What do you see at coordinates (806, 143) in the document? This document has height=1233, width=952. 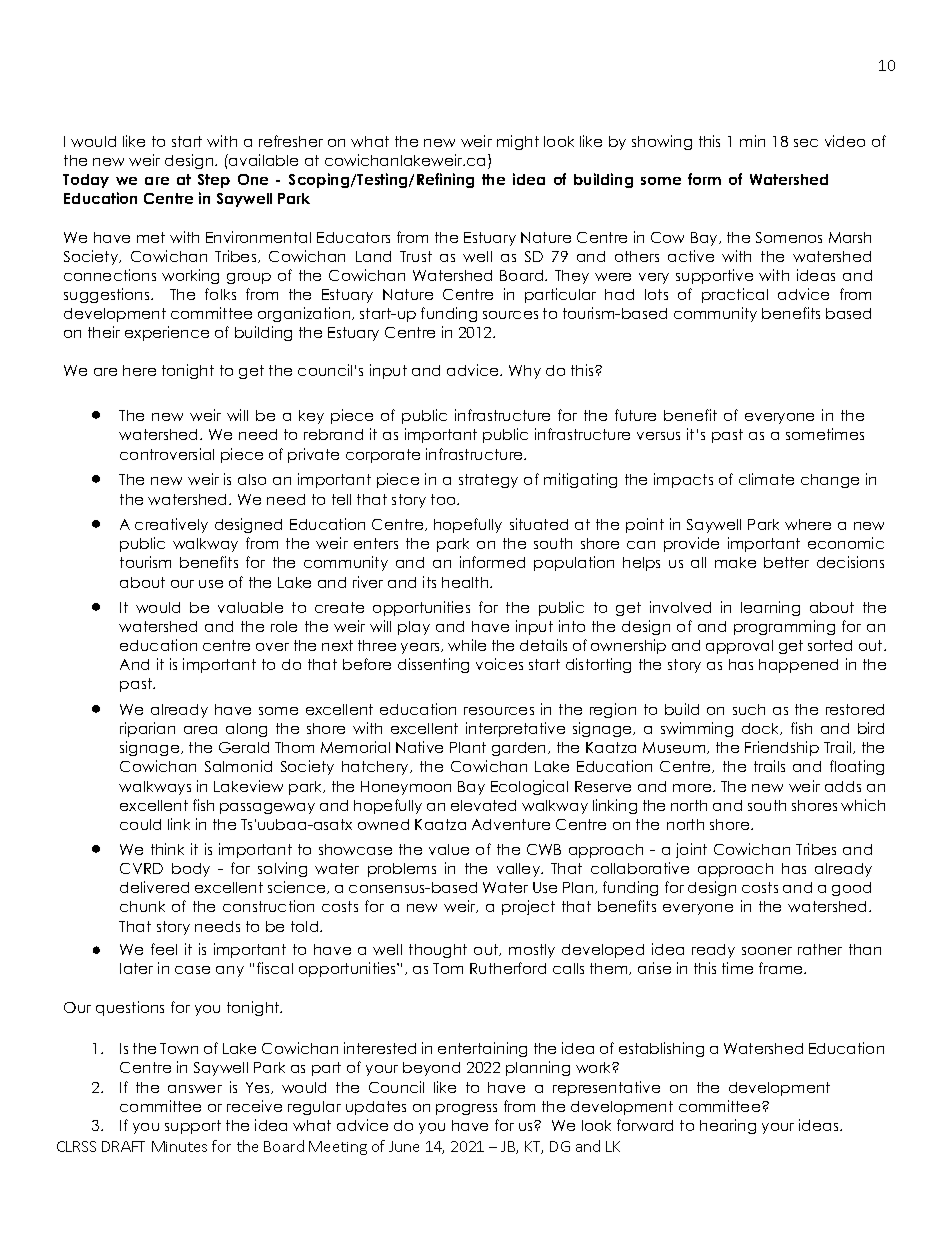 I see `sec` at bounding box center [806, 143].
